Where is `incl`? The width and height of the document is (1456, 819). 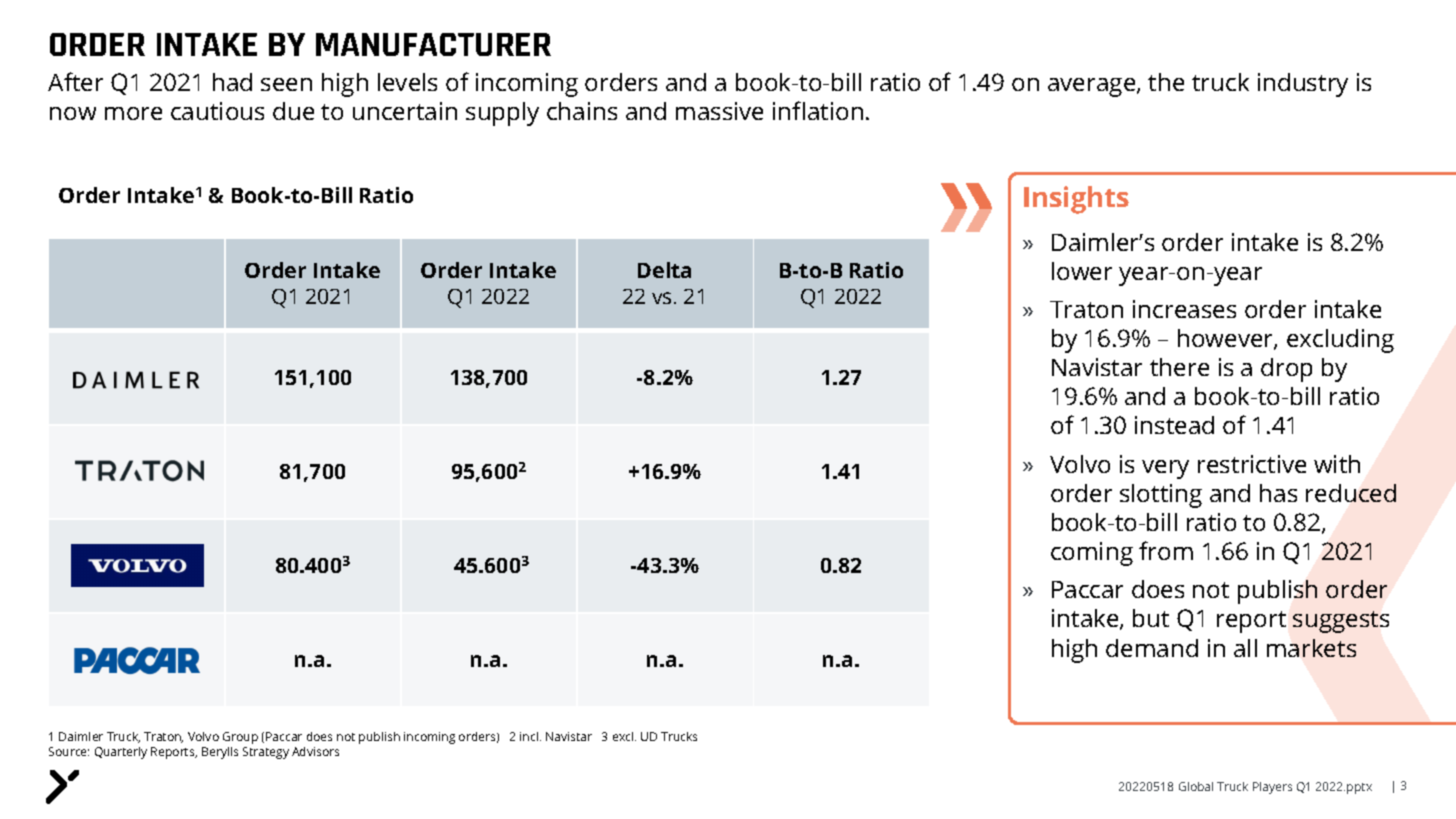
incl is located at coordinates (530, 736).
